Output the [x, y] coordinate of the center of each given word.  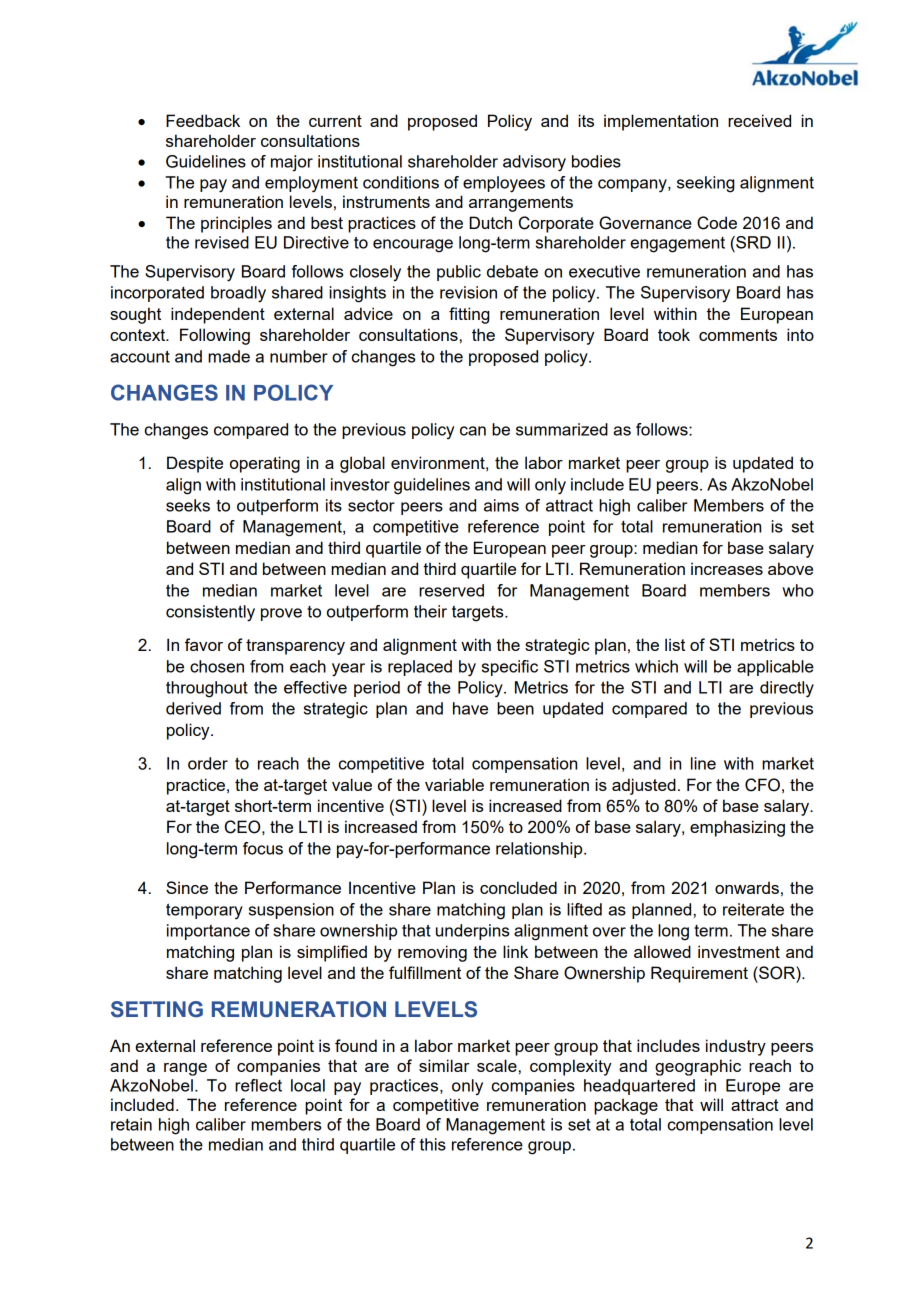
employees [504, 184]
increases [727, 568]
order [208, 763]
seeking [705, 184]
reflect [258, 1085]
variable [454, 784]
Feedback [203, 120]
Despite [195, 464]
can [473, 431]
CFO [762, 785]
